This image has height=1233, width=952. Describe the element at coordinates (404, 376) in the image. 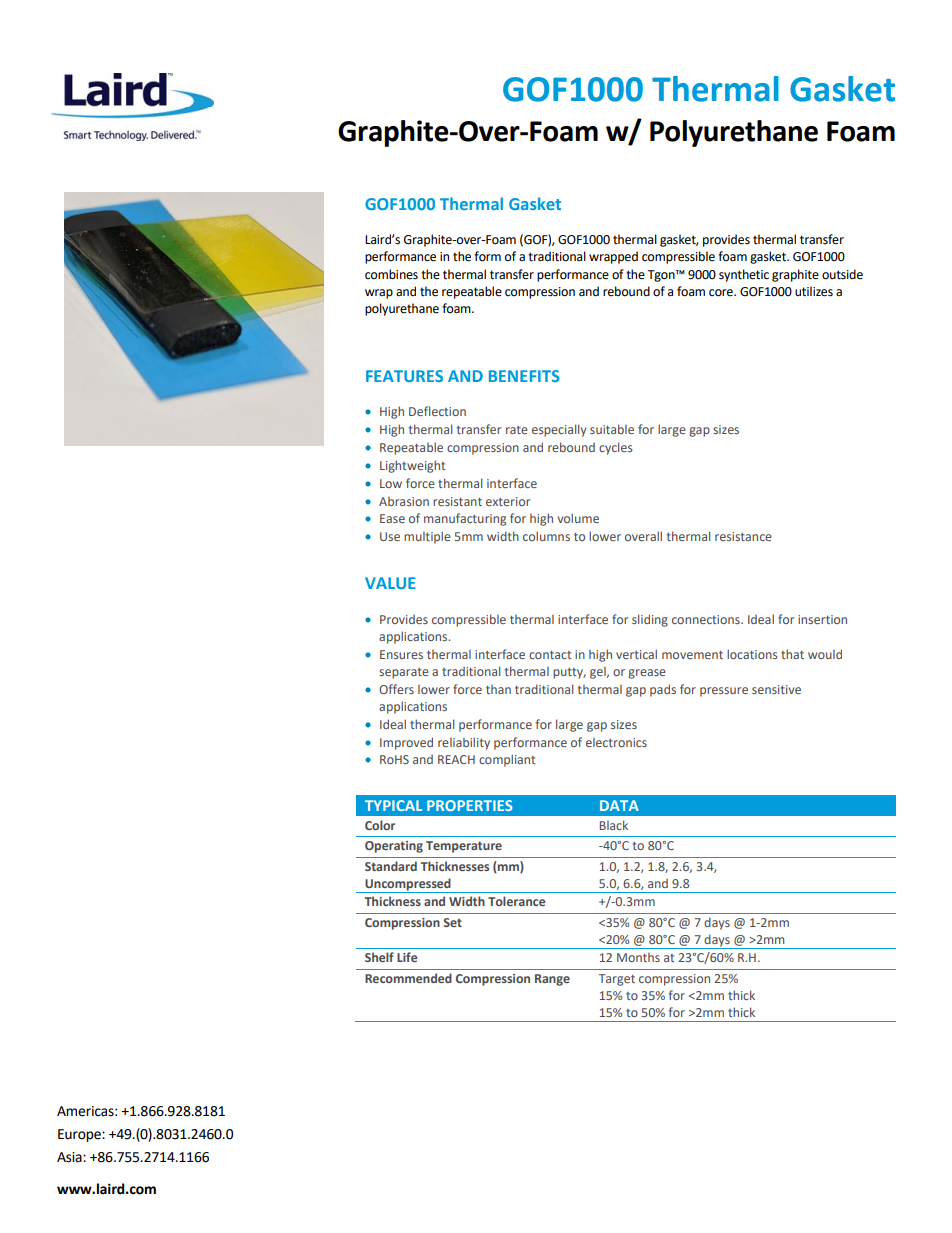

I see `FEATURES` at that location.
